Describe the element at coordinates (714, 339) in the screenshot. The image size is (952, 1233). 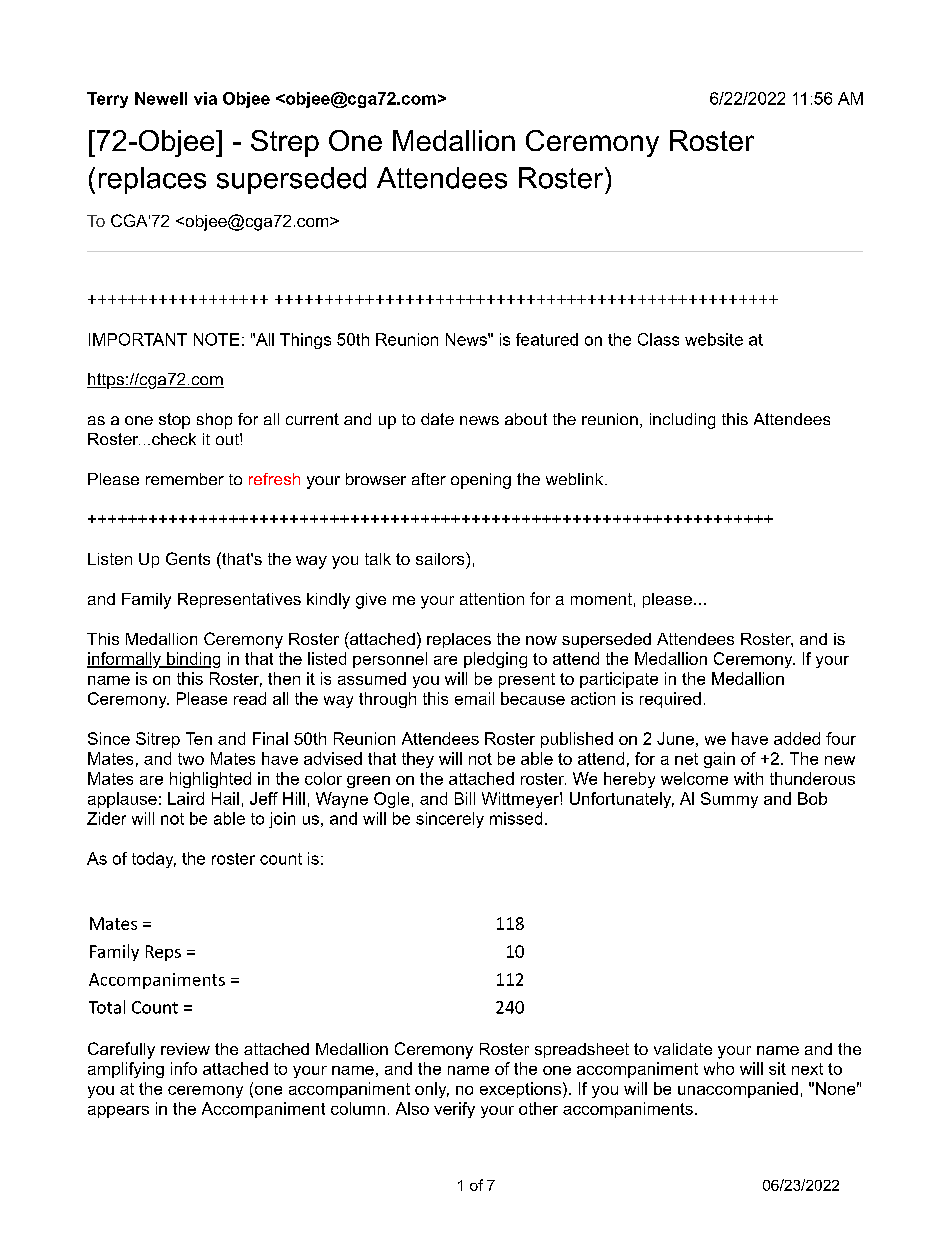
I see `website` at that location.
